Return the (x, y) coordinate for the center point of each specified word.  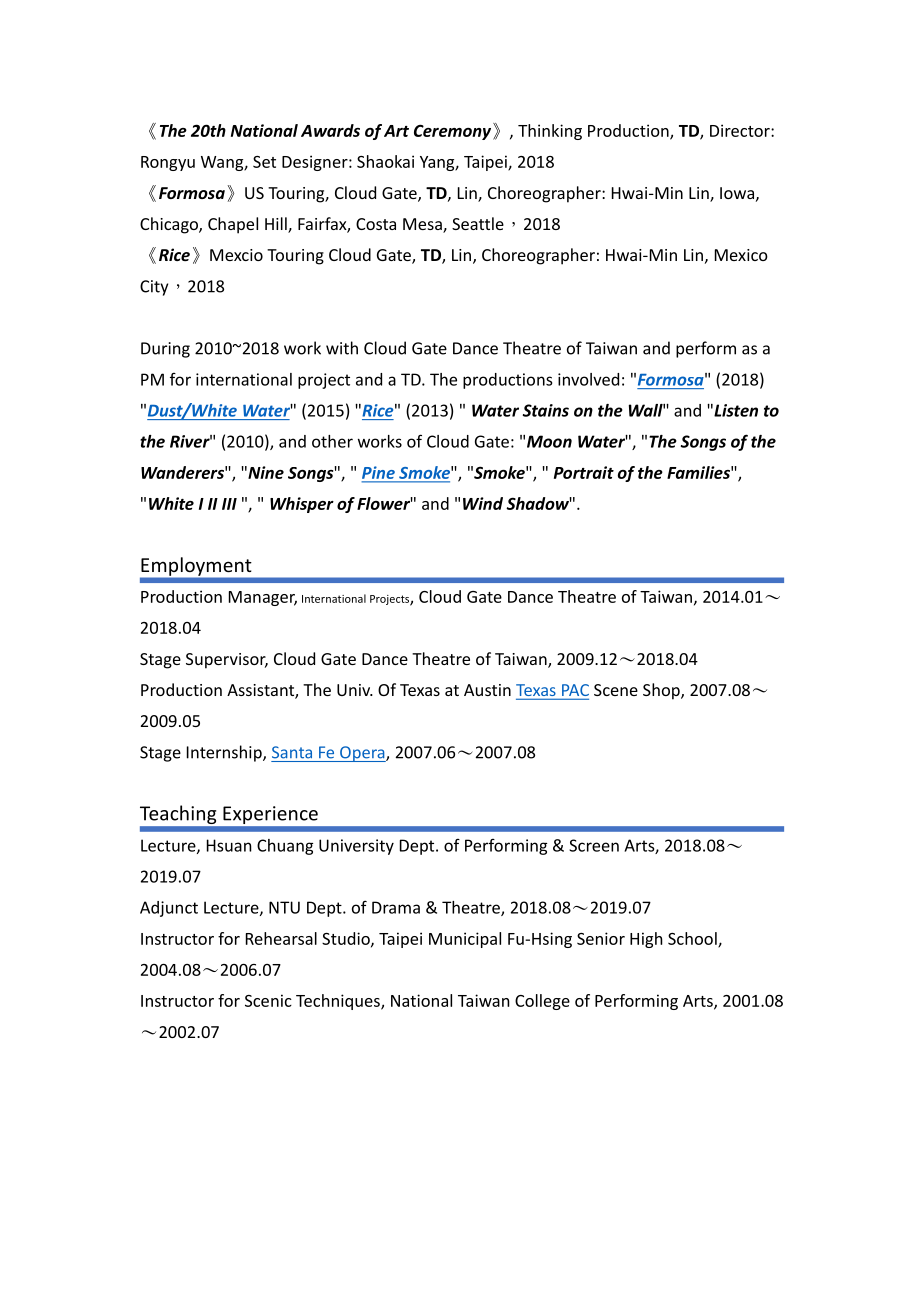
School (693, 939)
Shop (662, 691)
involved (588, 379)
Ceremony (452, 132)
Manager (263, 598)
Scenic (268, 1000)
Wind (483, 503)
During (165, 350)
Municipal (465, 940)
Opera (362, 754)
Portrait (584, 472)
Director (741, 130)
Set (264, 162)
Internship (225, 753)
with (342, 348)
